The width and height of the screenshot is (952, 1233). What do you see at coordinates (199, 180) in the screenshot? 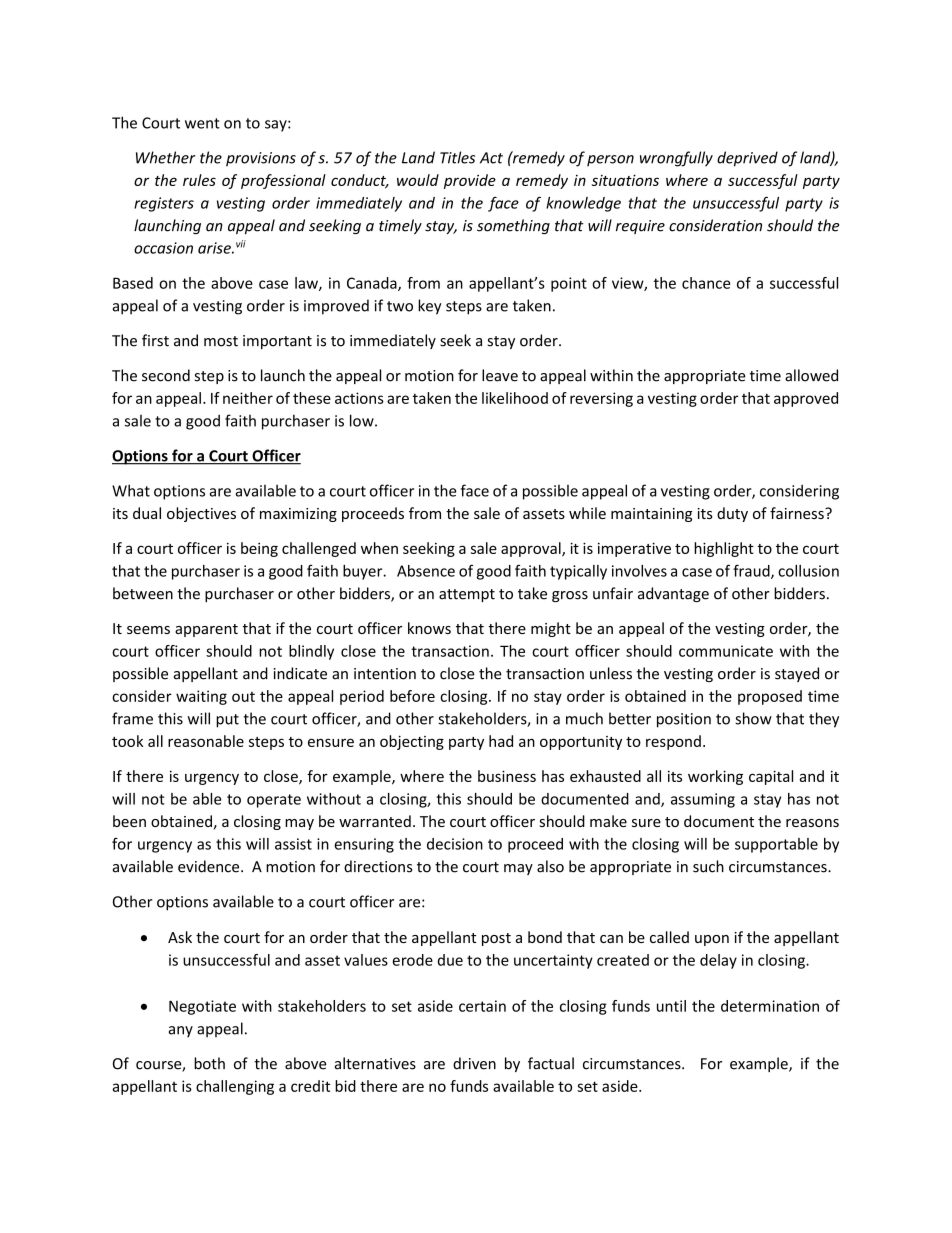
I see `rules` at bounding box center [199, 180].
